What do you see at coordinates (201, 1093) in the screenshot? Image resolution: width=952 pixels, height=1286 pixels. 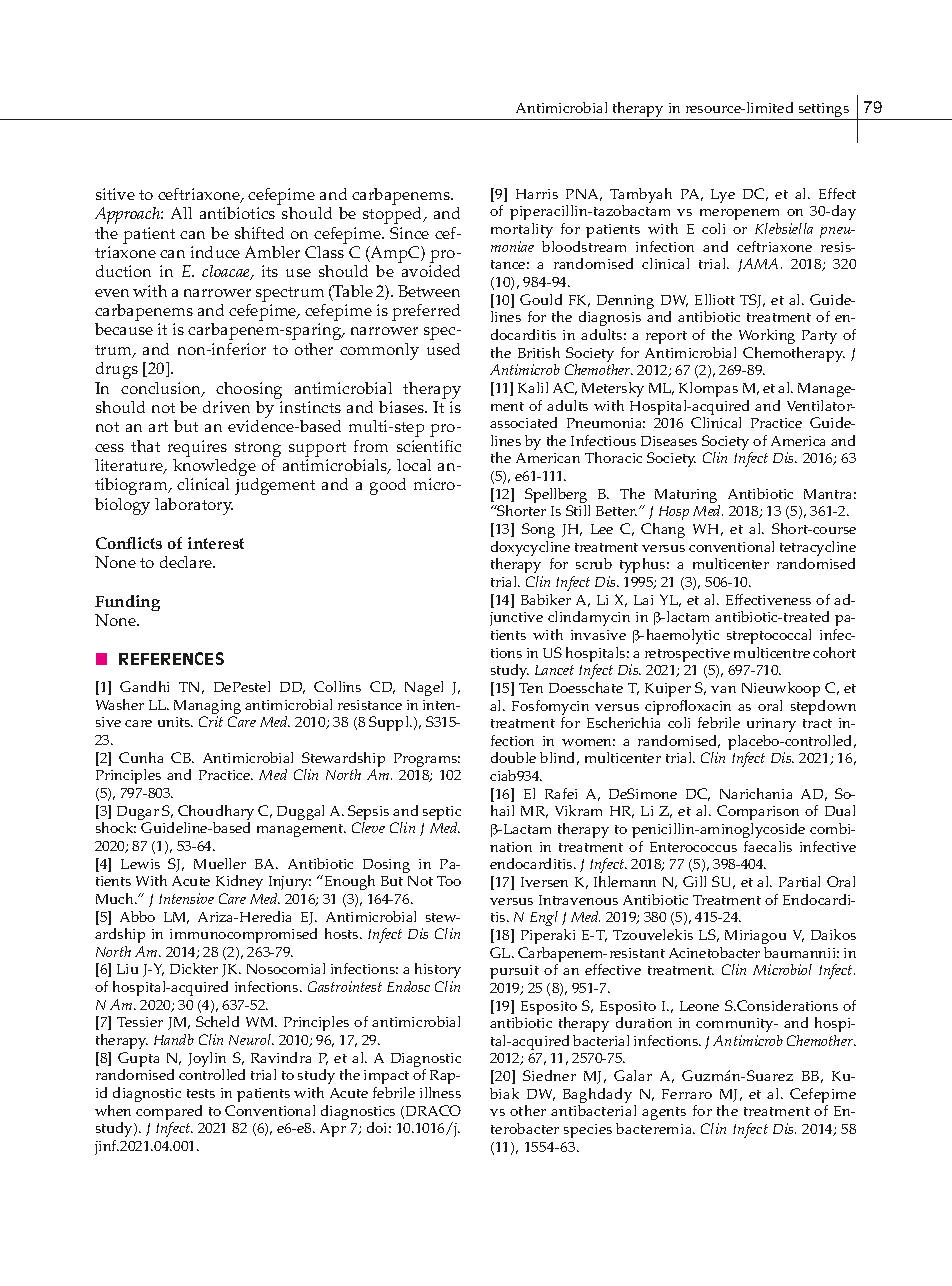 I see `tests` at bounding box center [201, 1093].
